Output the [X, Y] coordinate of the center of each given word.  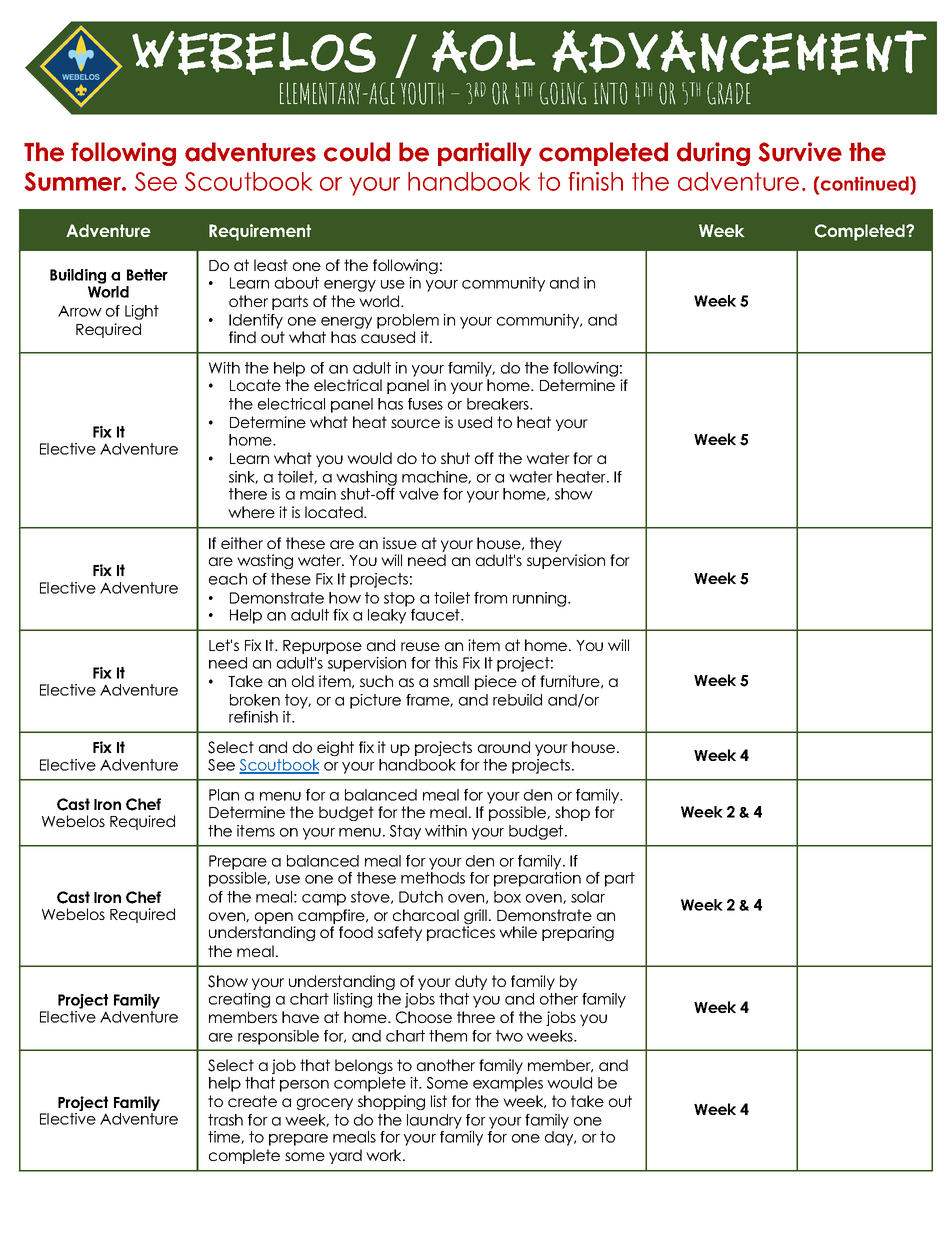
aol [483, 51]
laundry [434, 1121]
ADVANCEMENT [739, 52]
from [490, 598]
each [228, 579]
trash [225, 1120]
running [541, 599]
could [357, 152]
